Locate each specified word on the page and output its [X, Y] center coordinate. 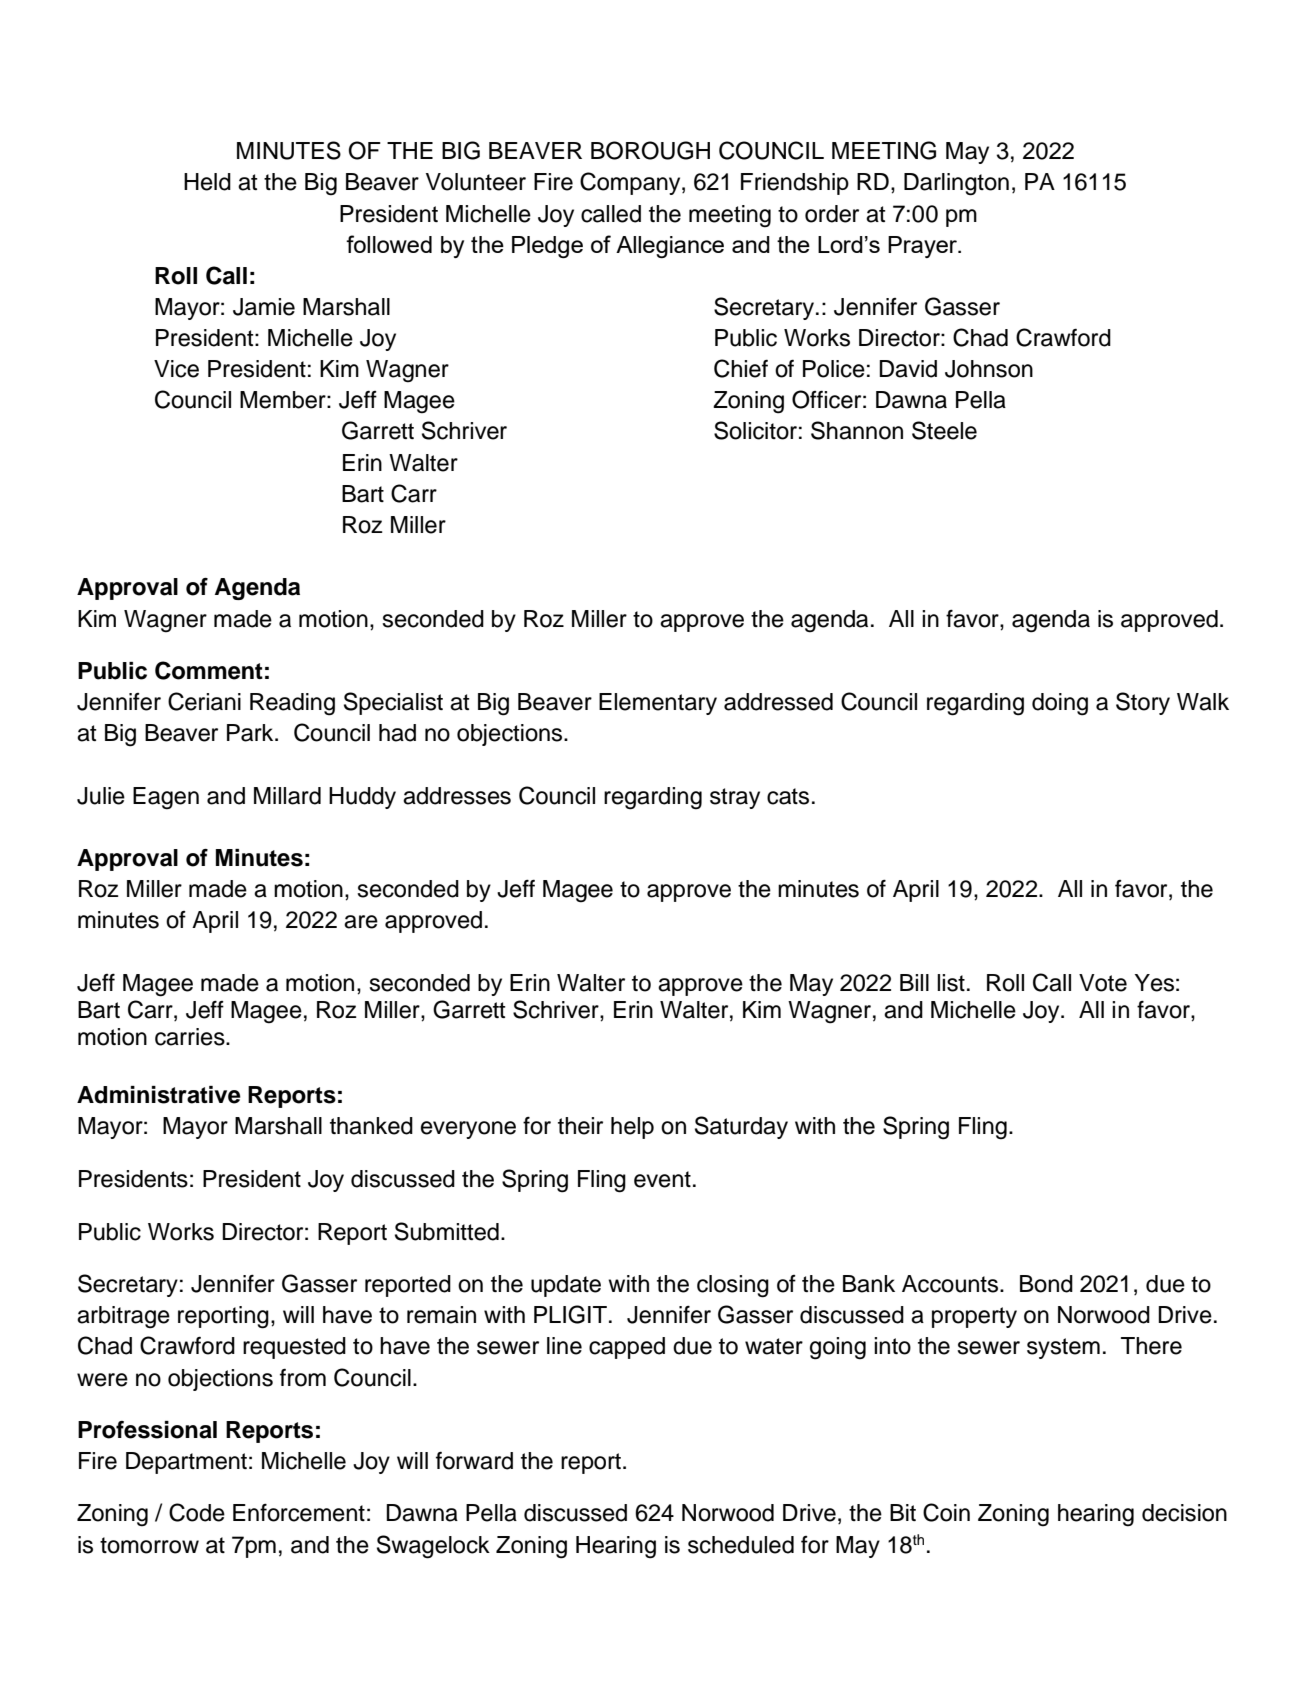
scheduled [741, 1545]
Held [207, 182]
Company [631, 183]
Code [197, 1512]
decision [1184, 1513]
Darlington [956, 184]
